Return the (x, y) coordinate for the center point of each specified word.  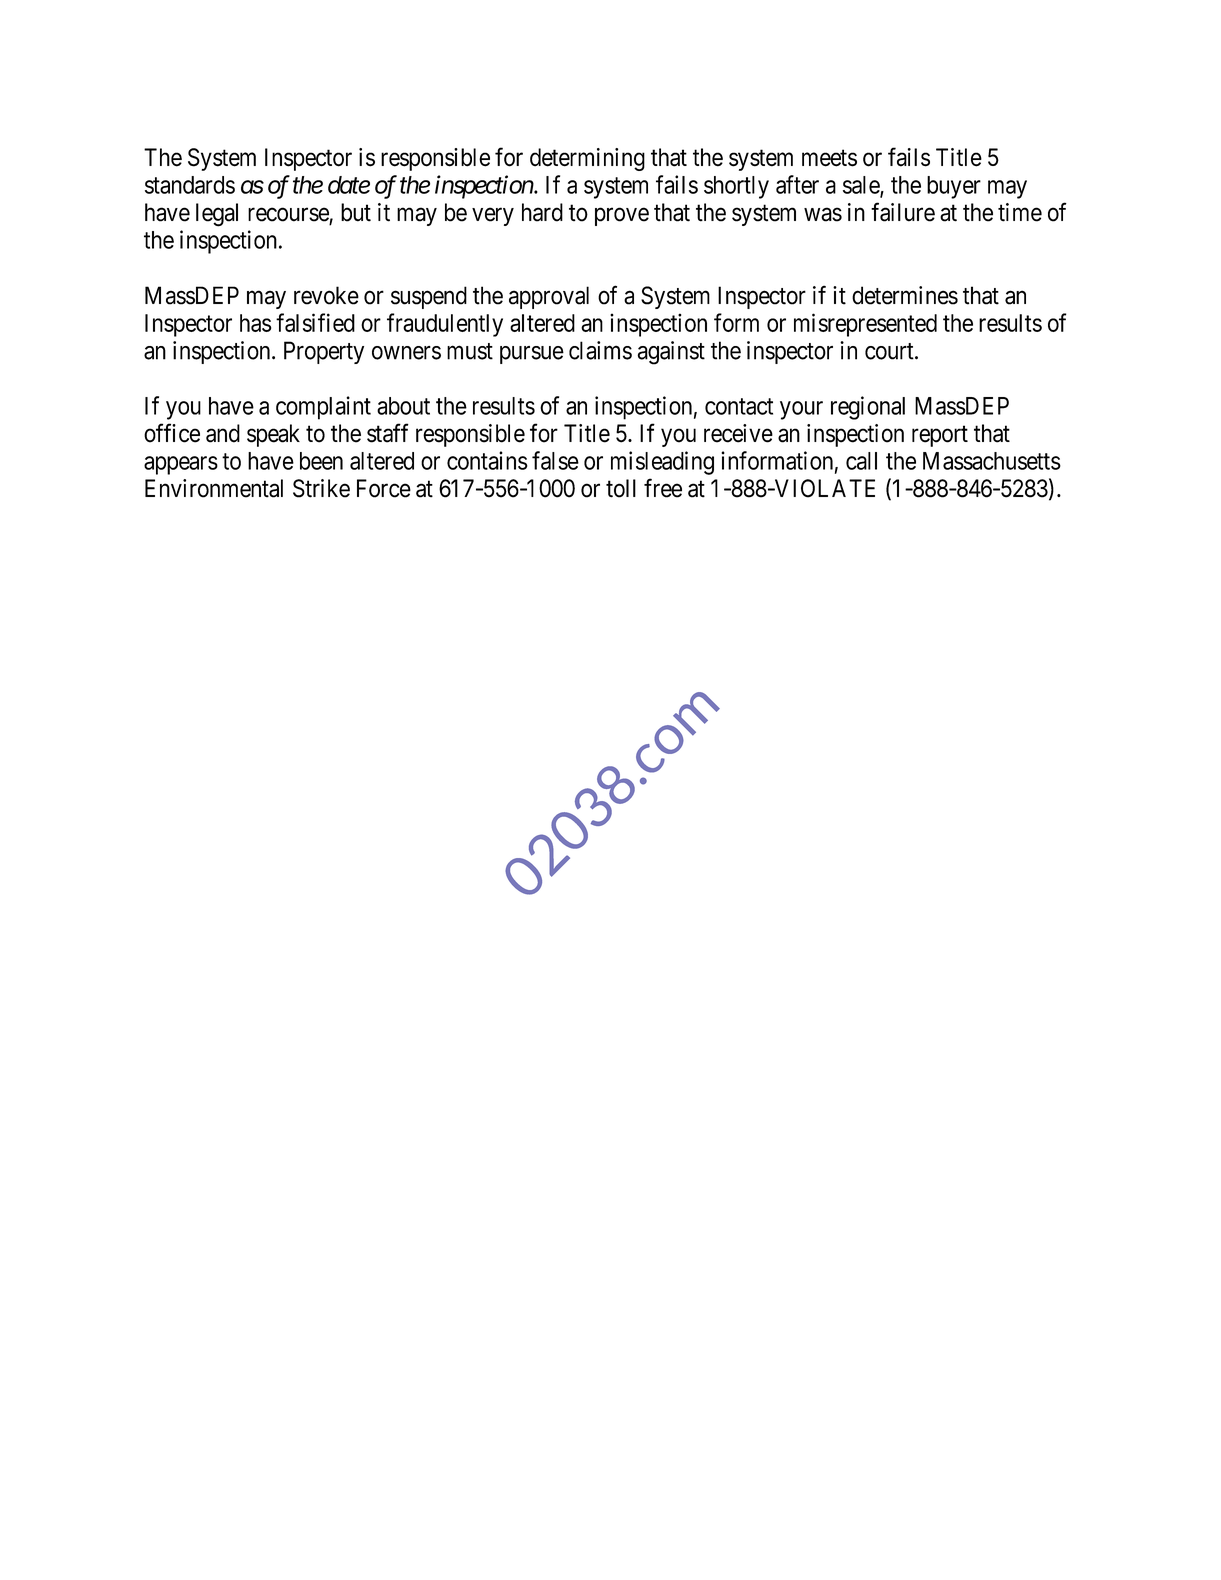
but (356, 212)
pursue (532, 355)
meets (829, 158)
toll (621, 488)
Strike (321, 488)
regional (868, 408)
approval (549, 297)
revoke (326, 295)
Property (324, 352)
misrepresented (865, 325)
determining (587, 159)
